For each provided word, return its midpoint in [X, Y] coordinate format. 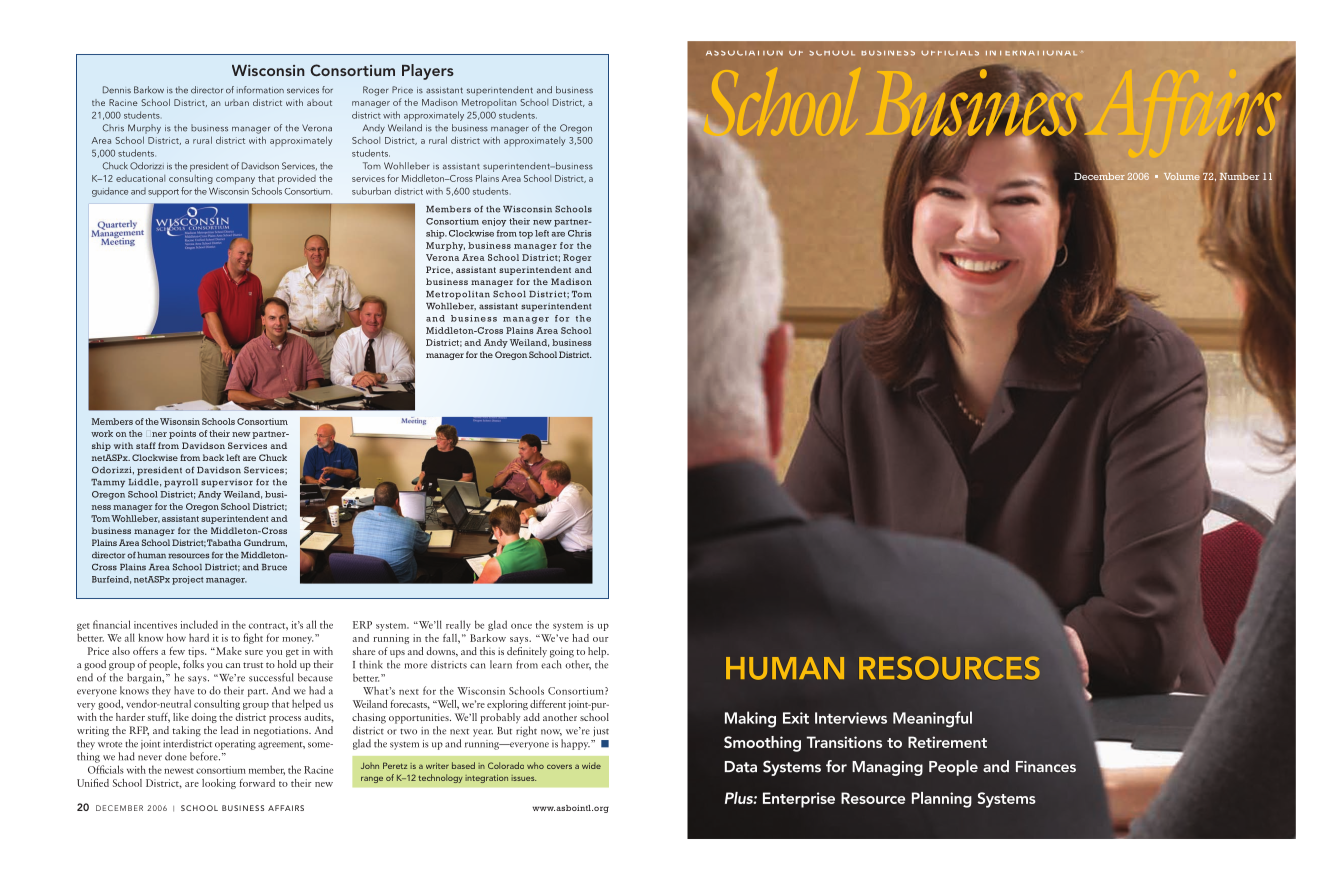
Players [428, 72]
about [319, 102]
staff [146, 445]
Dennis [117, 90]
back [213, 457]
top [526, 235]
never [150, 758]
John [370, 765]
